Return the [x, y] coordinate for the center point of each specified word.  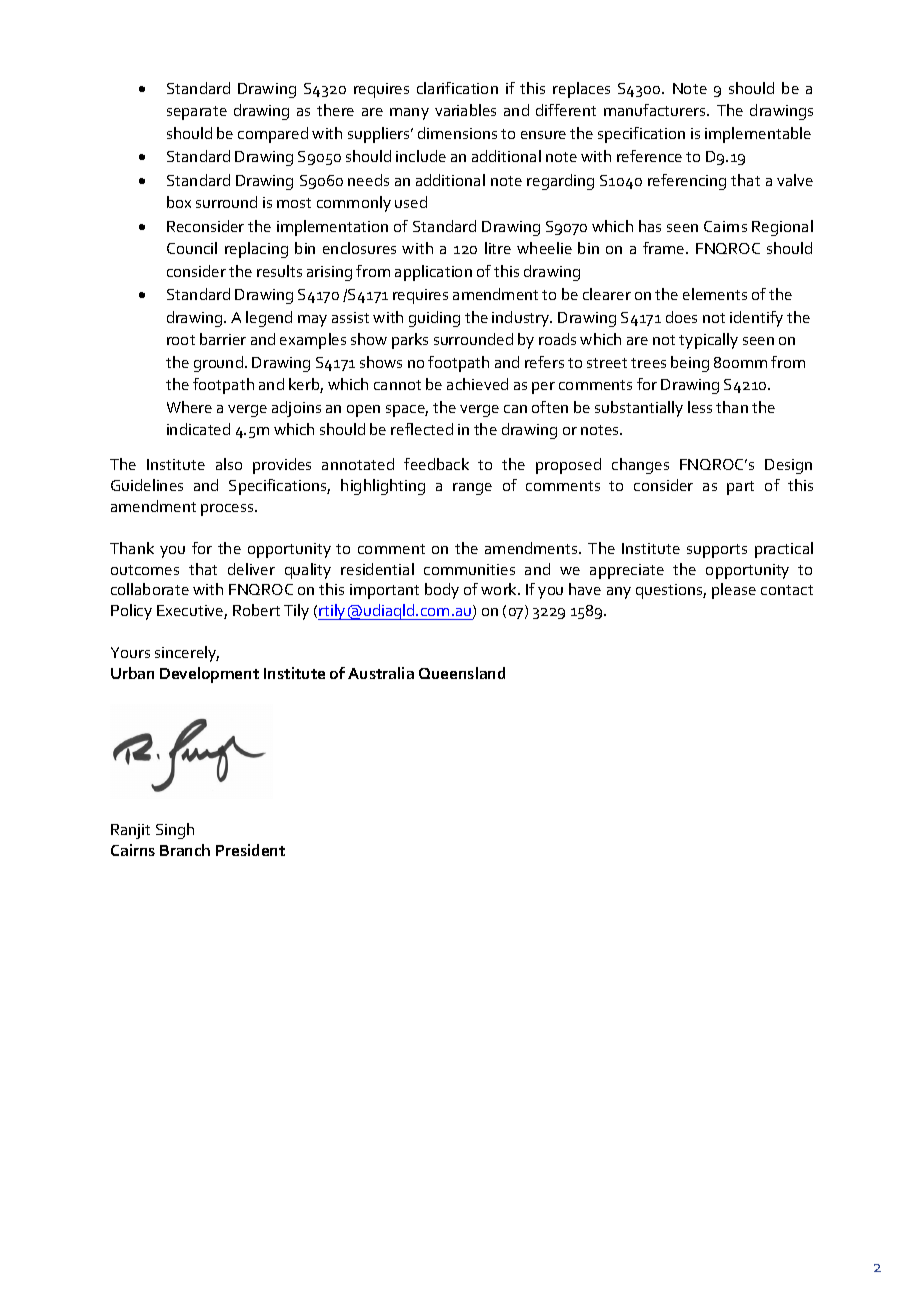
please [734, 591]
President [250, 850]
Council [192, 248]
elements [715, 294]
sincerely [187, 654]
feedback [436, 464]
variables [465, 110]
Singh [175, 831]
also [229, 464]
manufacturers [656, 110]
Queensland [462, 673]
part [740, 488]
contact [787, 590]
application [433, 273]
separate [197, 113]
